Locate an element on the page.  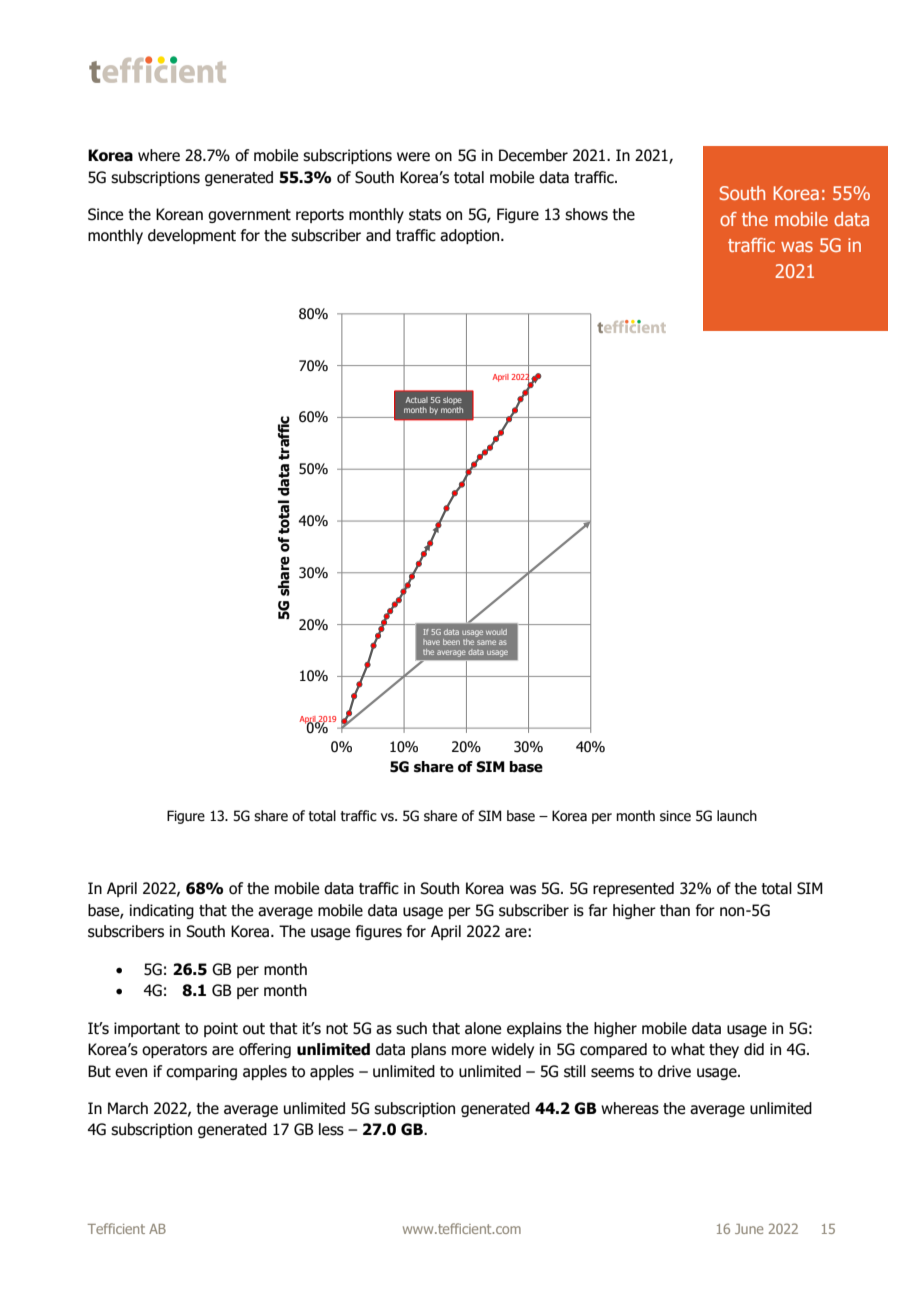
would is located at coordinates (496, 632).
